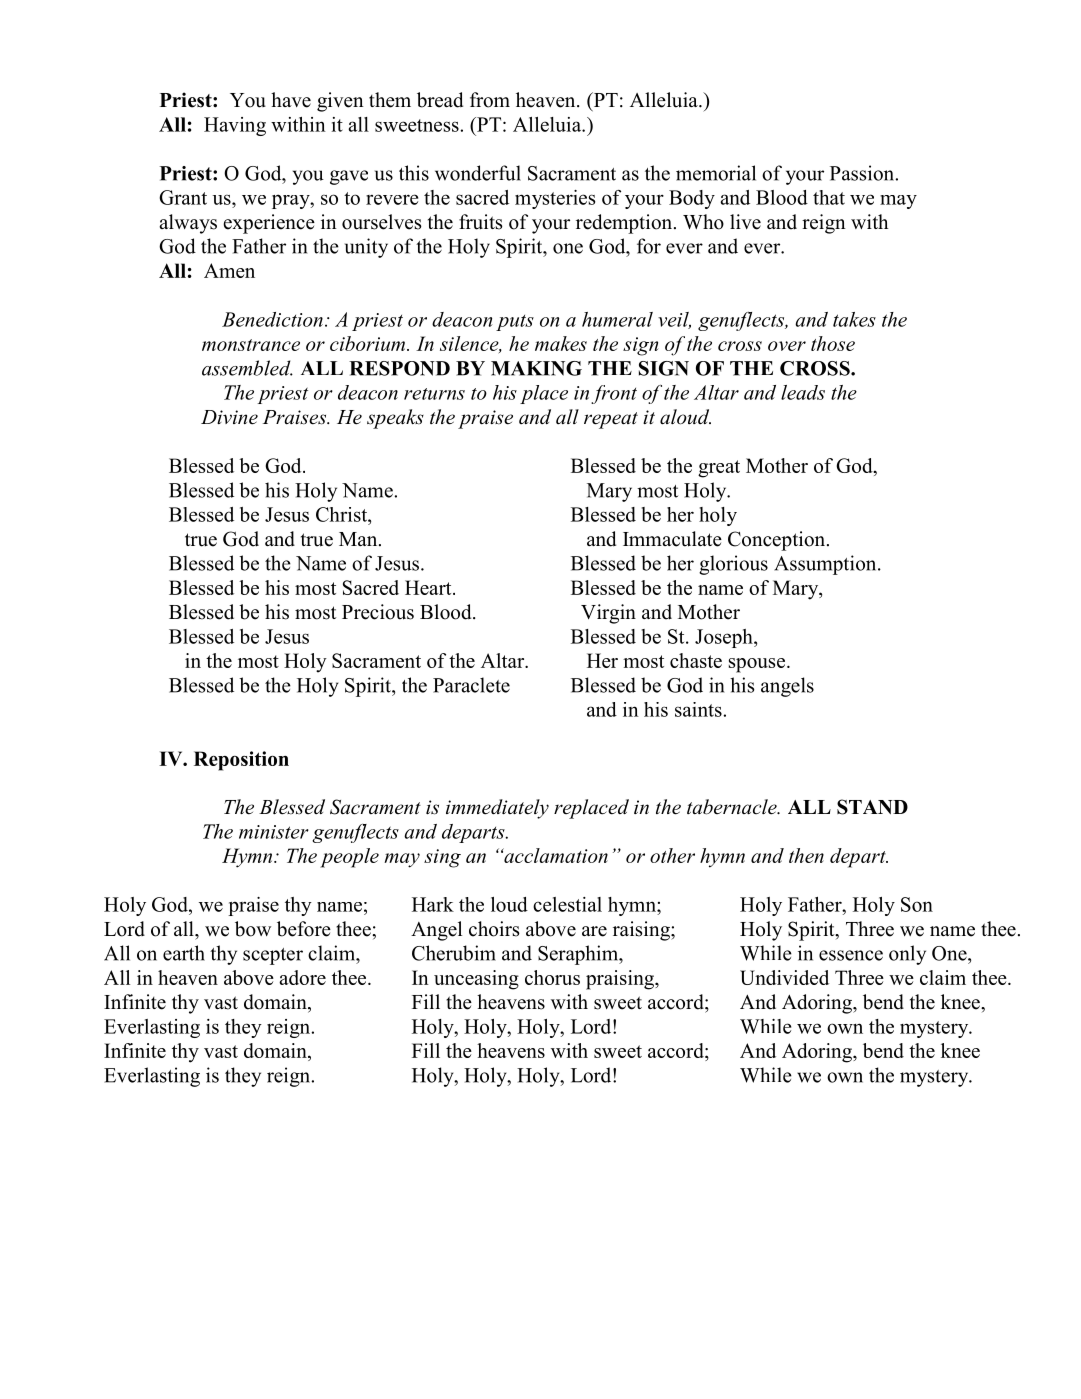 This screenshot has width=1081, height=1399. What do you see at coordinates (594, 931) in the screenshot?
I see `are` at bounding box center [594, 931].
